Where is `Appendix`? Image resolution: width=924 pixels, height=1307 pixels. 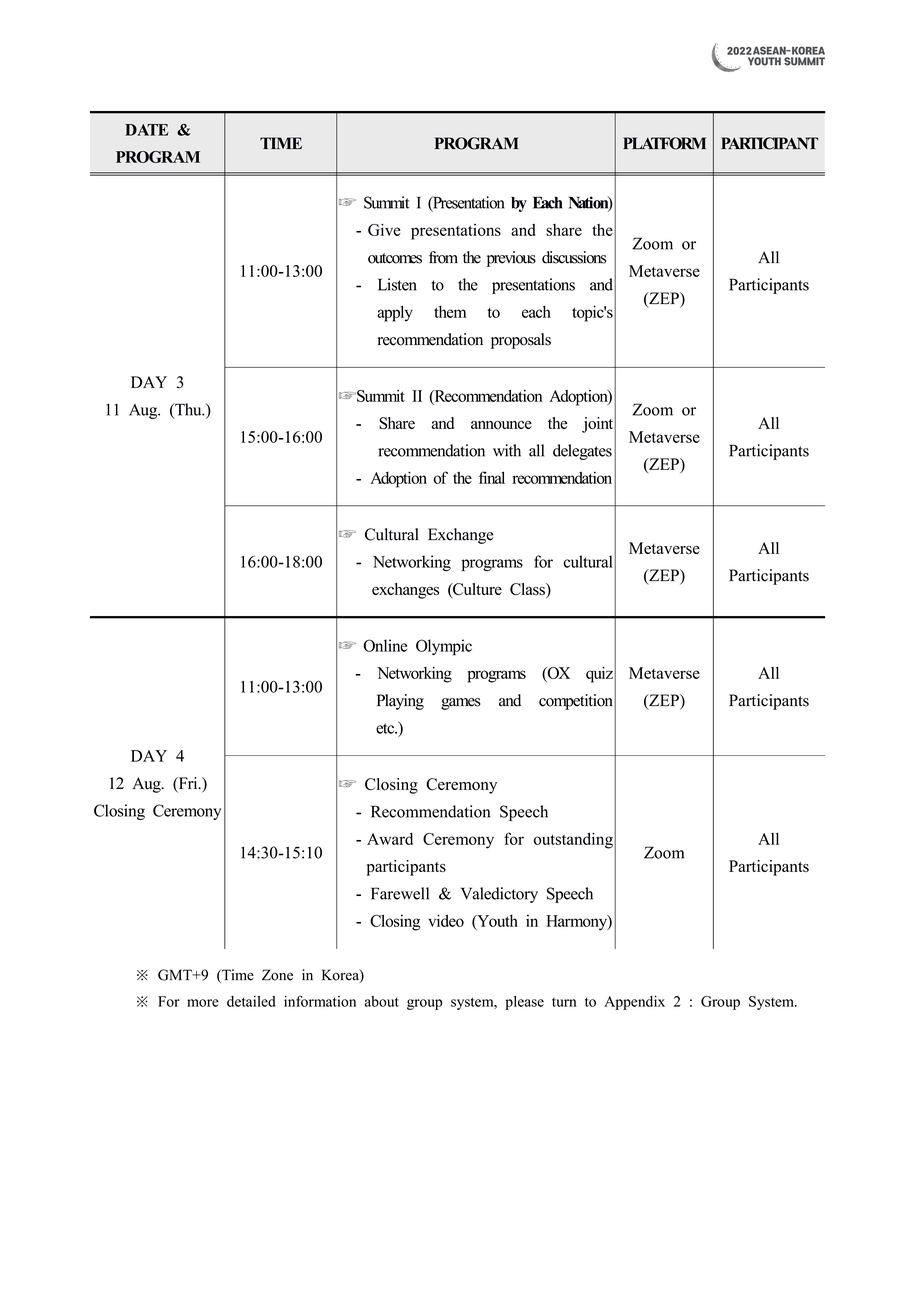 Appendix is located at coordinates (634, 1003).
